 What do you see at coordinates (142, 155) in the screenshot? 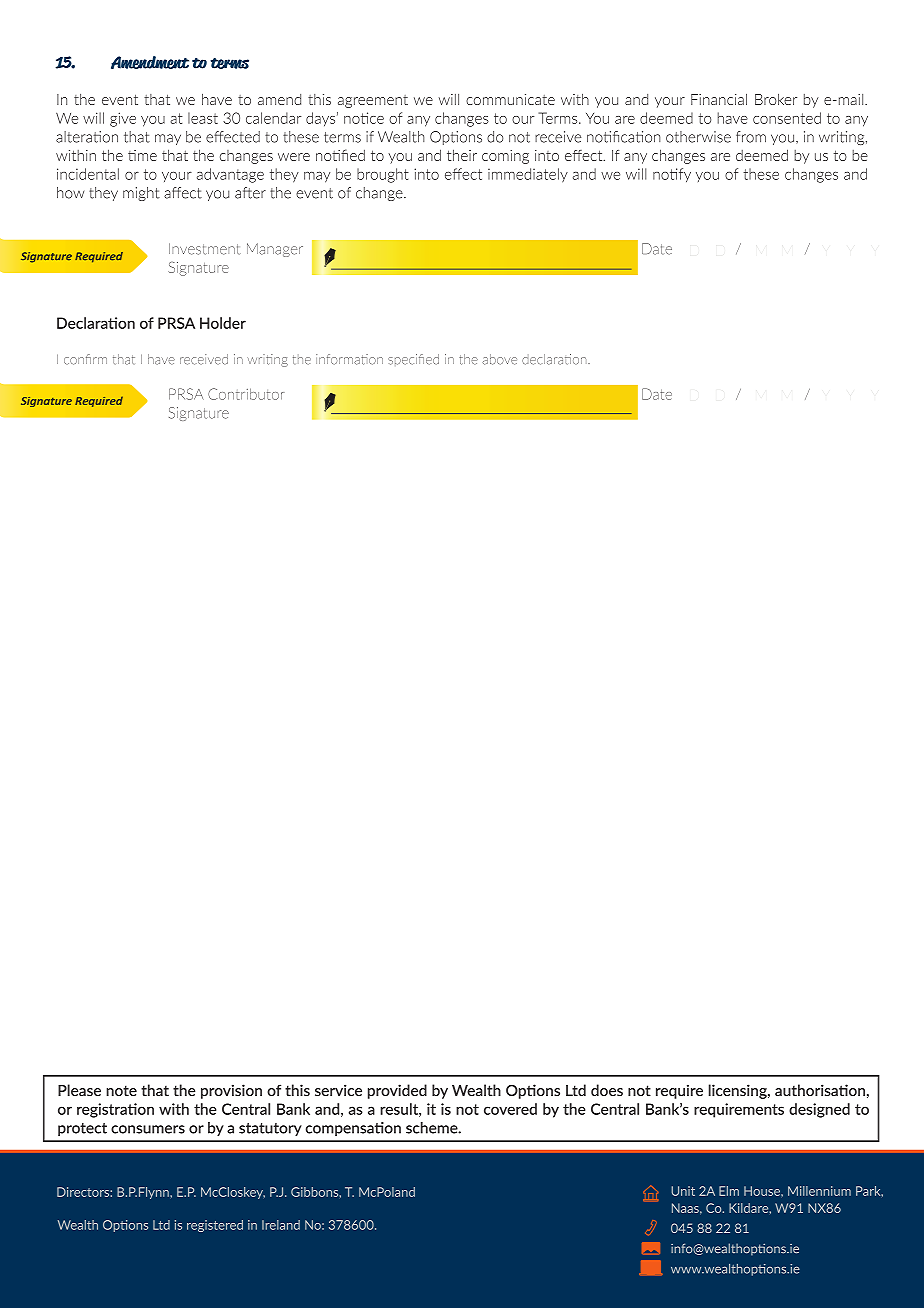
I see `time` at bounding box center [142, 155].
